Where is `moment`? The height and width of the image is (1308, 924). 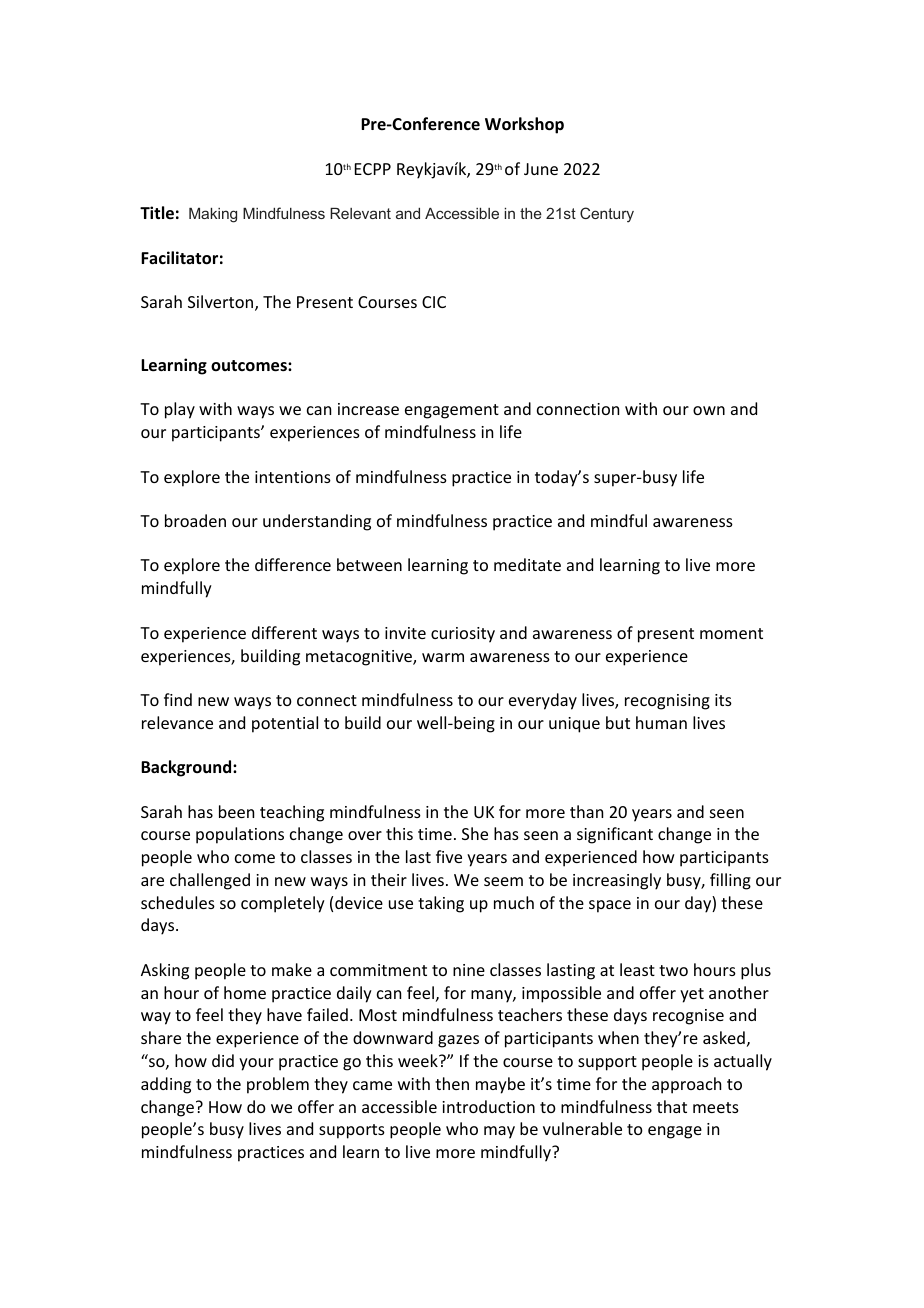 moment is located at coordinates (731, 633).
